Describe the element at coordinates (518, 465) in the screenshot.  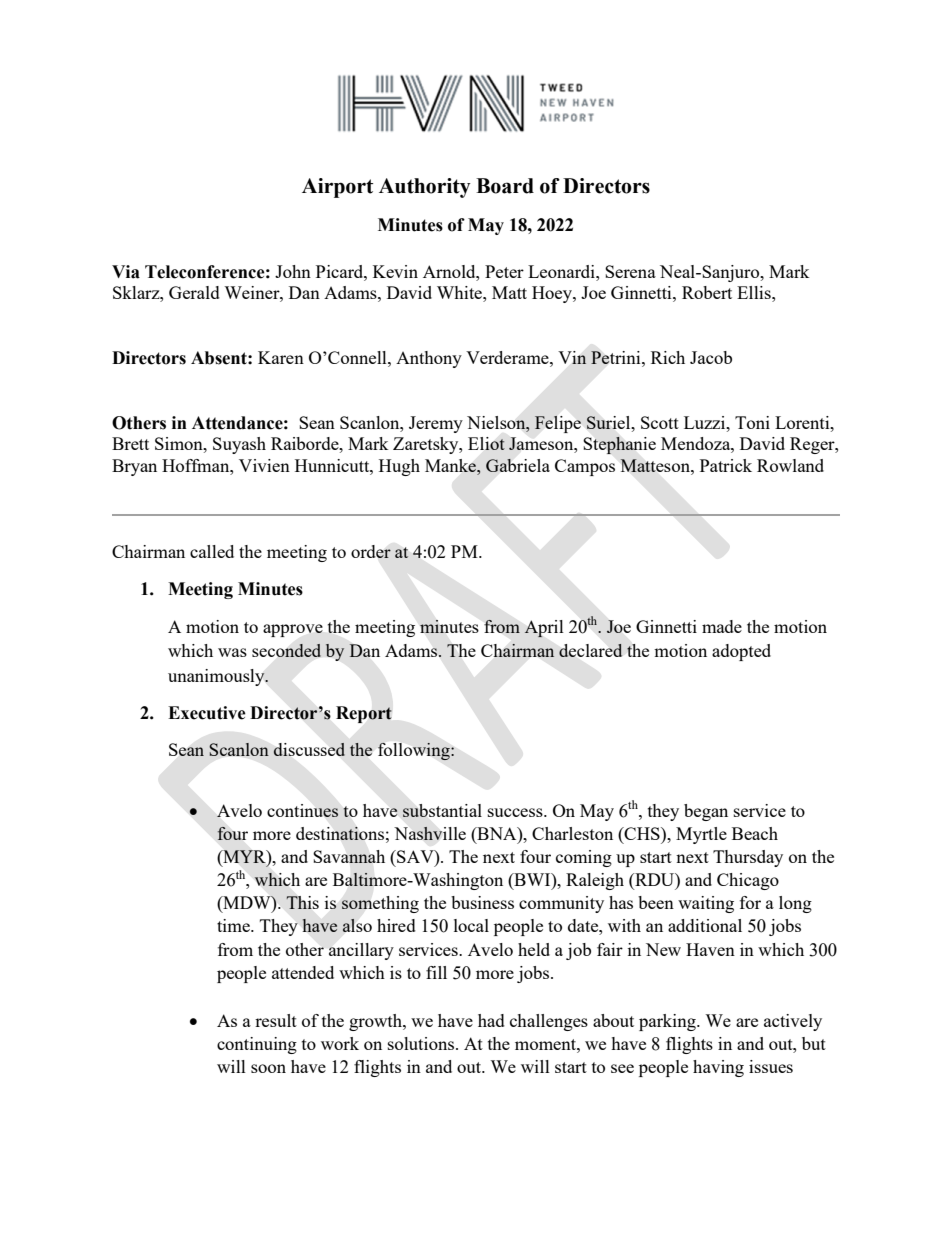
I see `Gabriela` at that location.
